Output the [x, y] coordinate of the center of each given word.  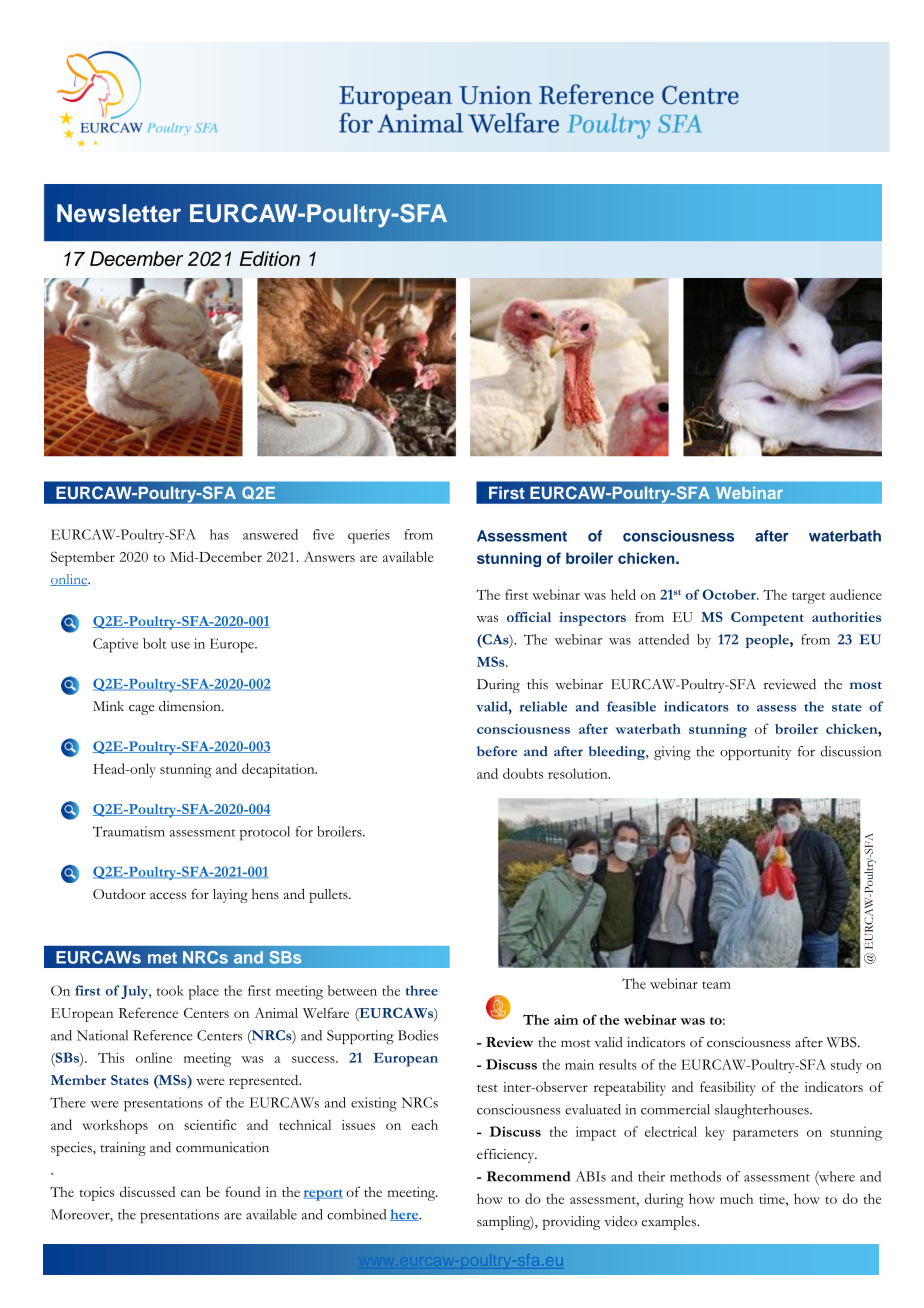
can [191, 1193]
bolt [154, 643]
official [529, 617]
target [808, 598]
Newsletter [119, 213]
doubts [523, 773]
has [219, 534]
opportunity [755, 753]
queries [369, 536]
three [422, 990]
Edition [270, 258]
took [170, 990]
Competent [767, 619]
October [730, 594]
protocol [265, 833]
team [716, 985]
